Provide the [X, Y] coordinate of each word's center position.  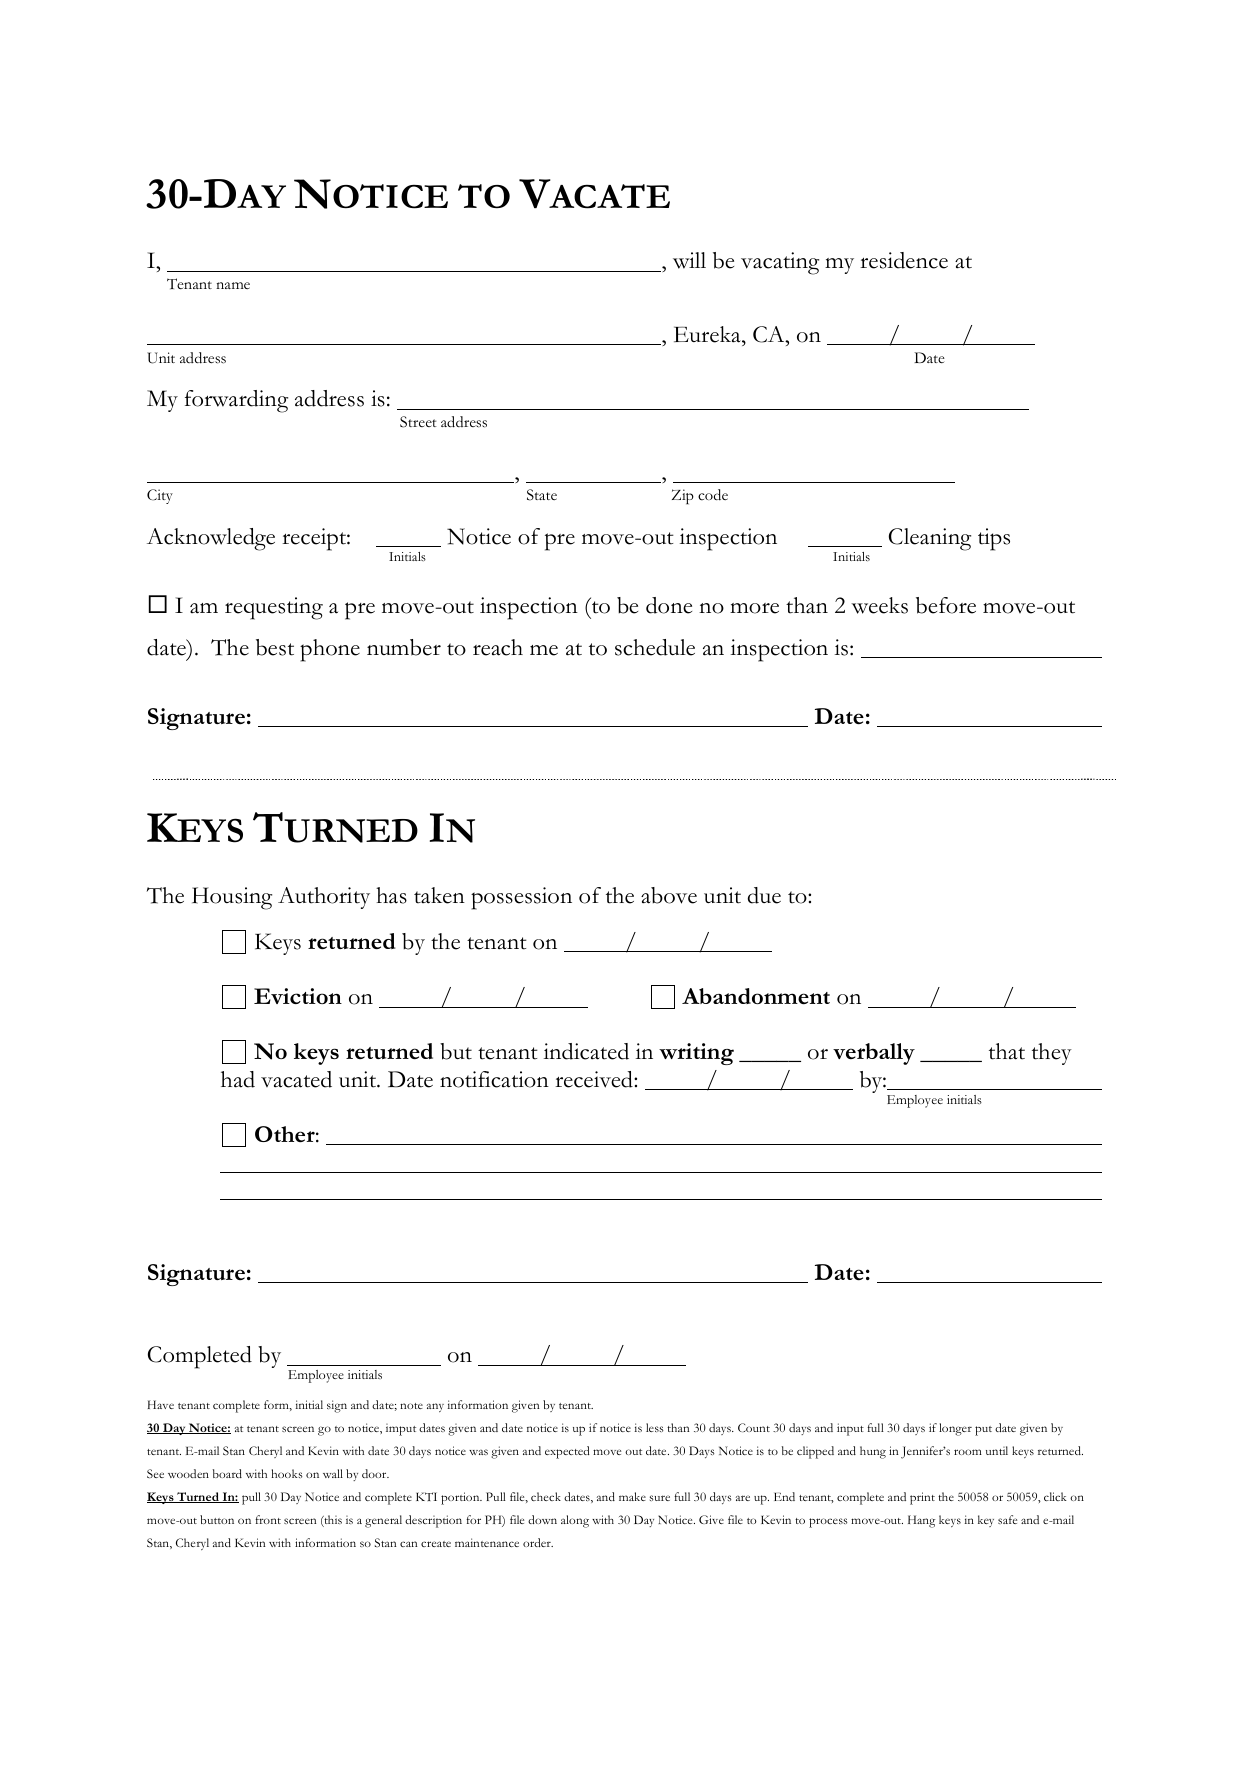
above [669, 895]
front [268, 1519]
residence [904, 260]
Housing [232, 898]
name [233, 285]
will [689, 260]
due [764, 895]
